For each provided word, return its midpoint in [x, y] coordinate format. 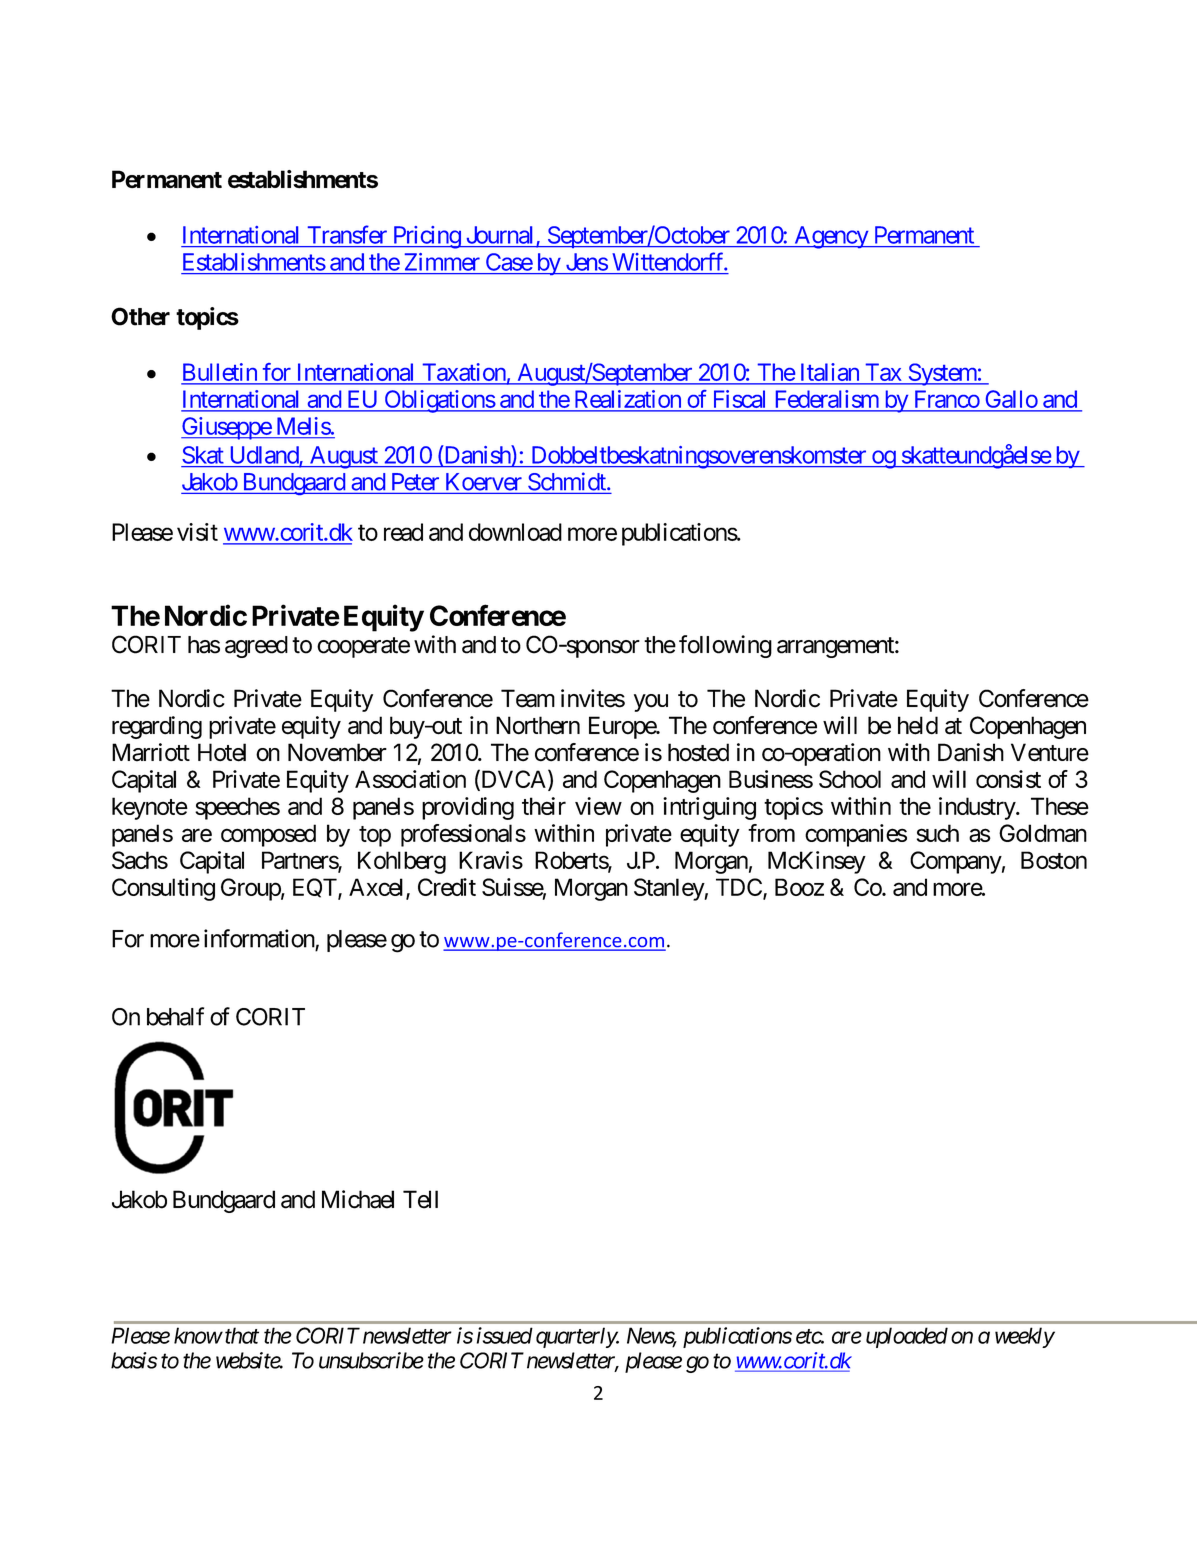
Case [509, 262]
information [260, 939]
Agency [831, 237]
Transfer [347, 234]
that [242, 1335]
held [918, 725]
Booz [799, 887]
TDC [739, 887]
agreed [256, 647]
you [651, 703]
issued [505, 1335]
